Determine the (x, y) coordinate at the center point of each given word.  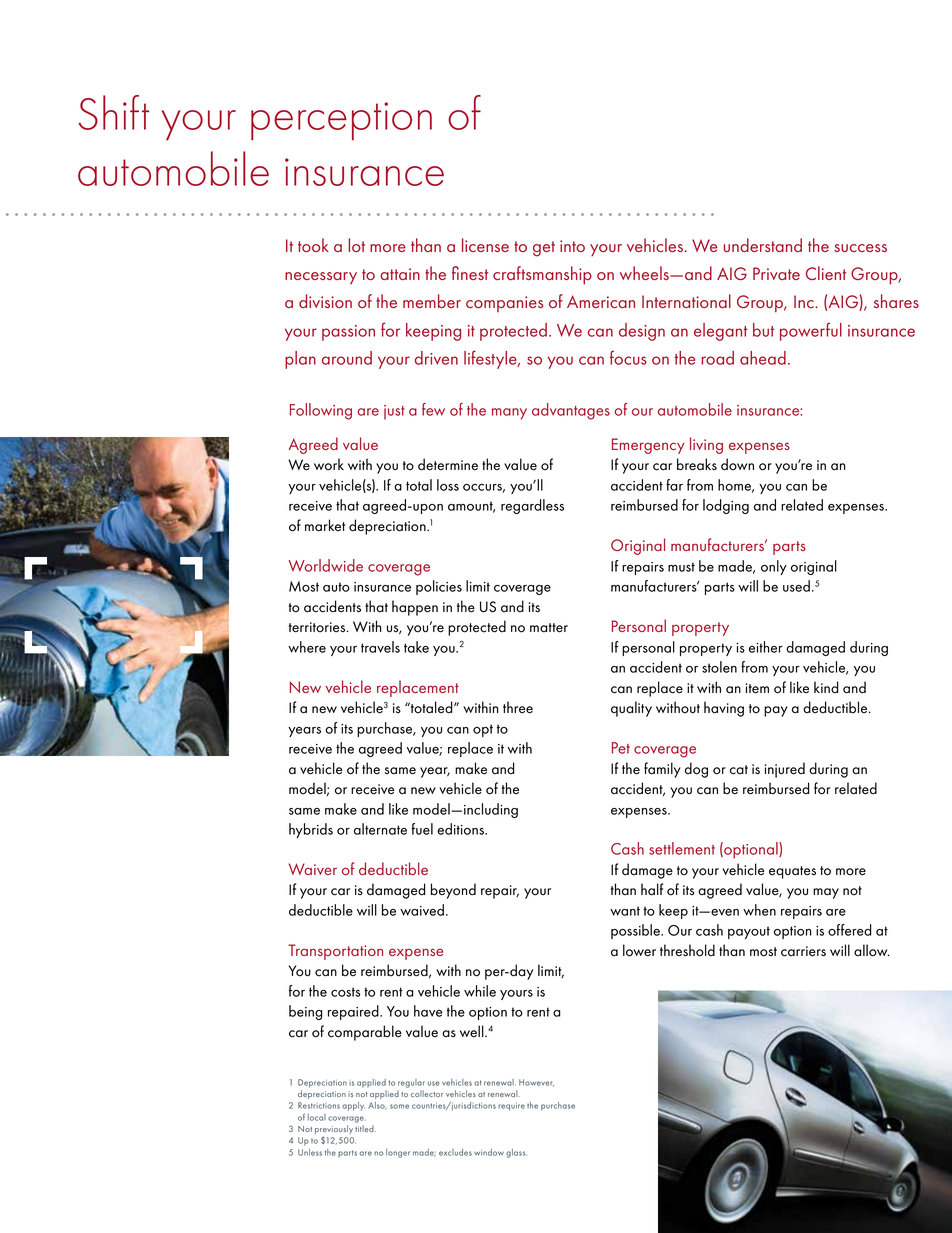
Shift (113, 112)
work (329, 464)
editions (461, 829)
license (485, 245)
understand (762, 245)
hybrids (311, 830)
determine (448, 464)
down (737, 464)
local (317, 1117)
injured (785, 770)
